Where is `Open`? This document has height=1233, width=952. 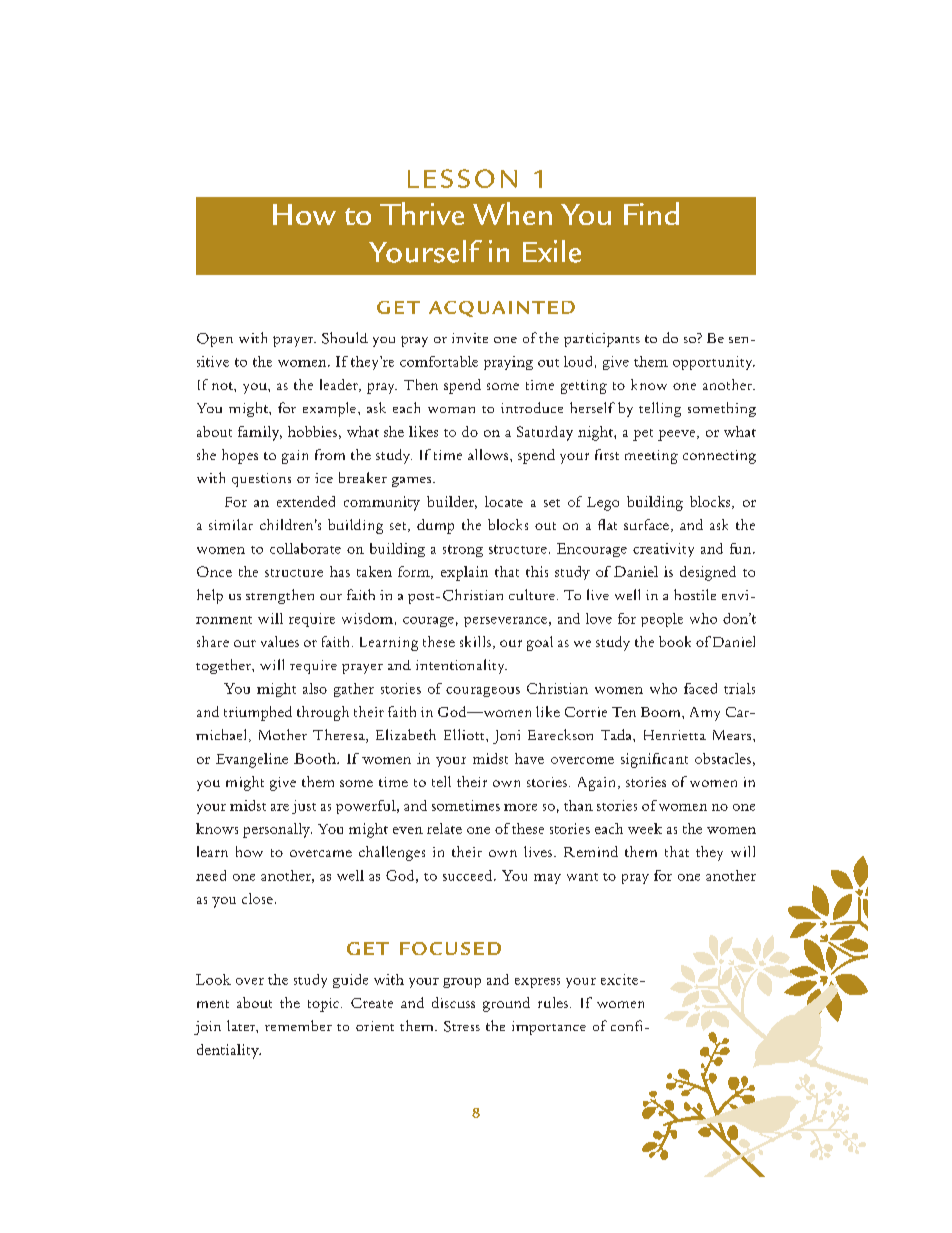 Open is located at coordinates (215, 340).
